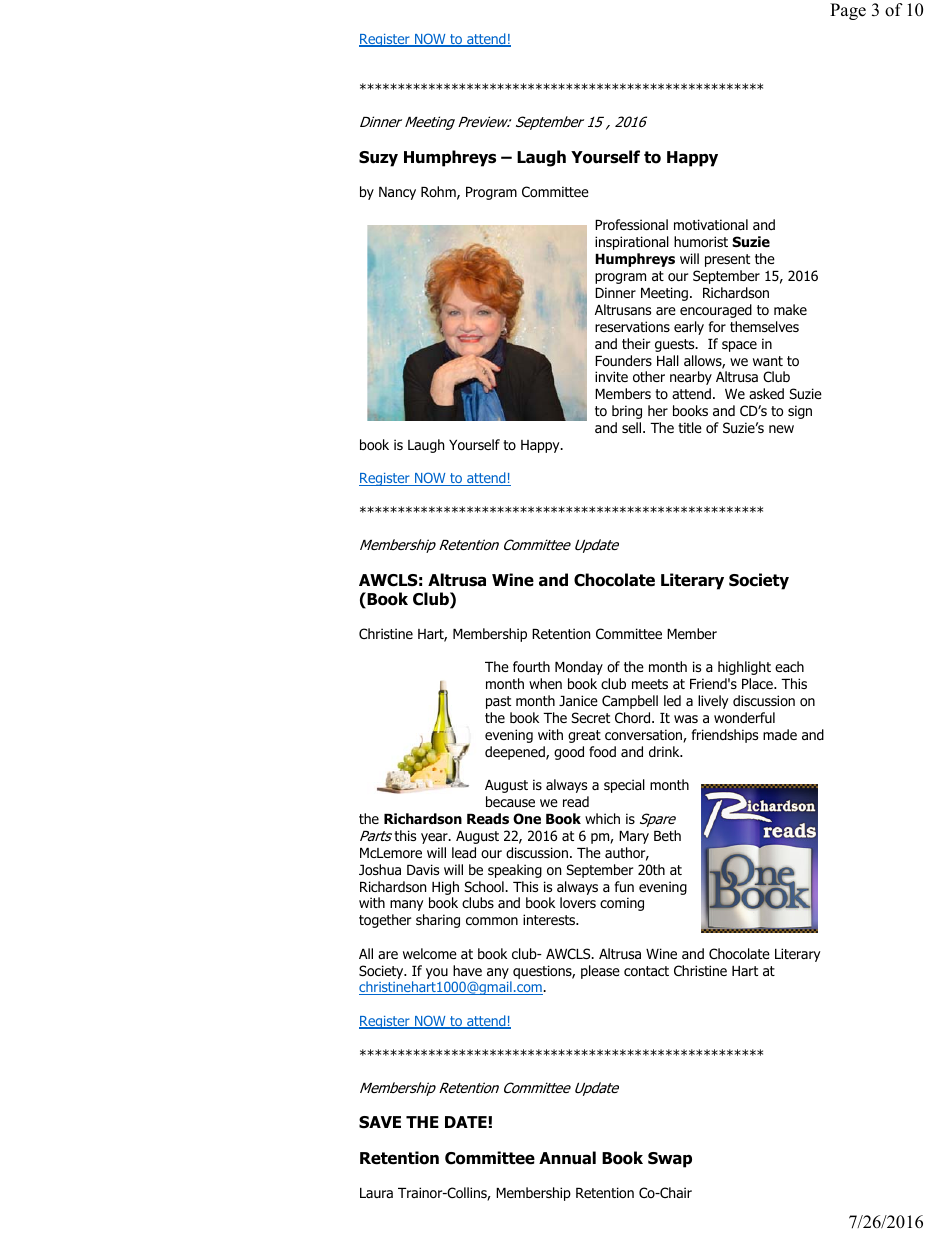 This page has height=1233, width=952. What do you see at coordinates (380, 1122) in the page?
I see `SAVE` at bounding box center [380, 1122].
